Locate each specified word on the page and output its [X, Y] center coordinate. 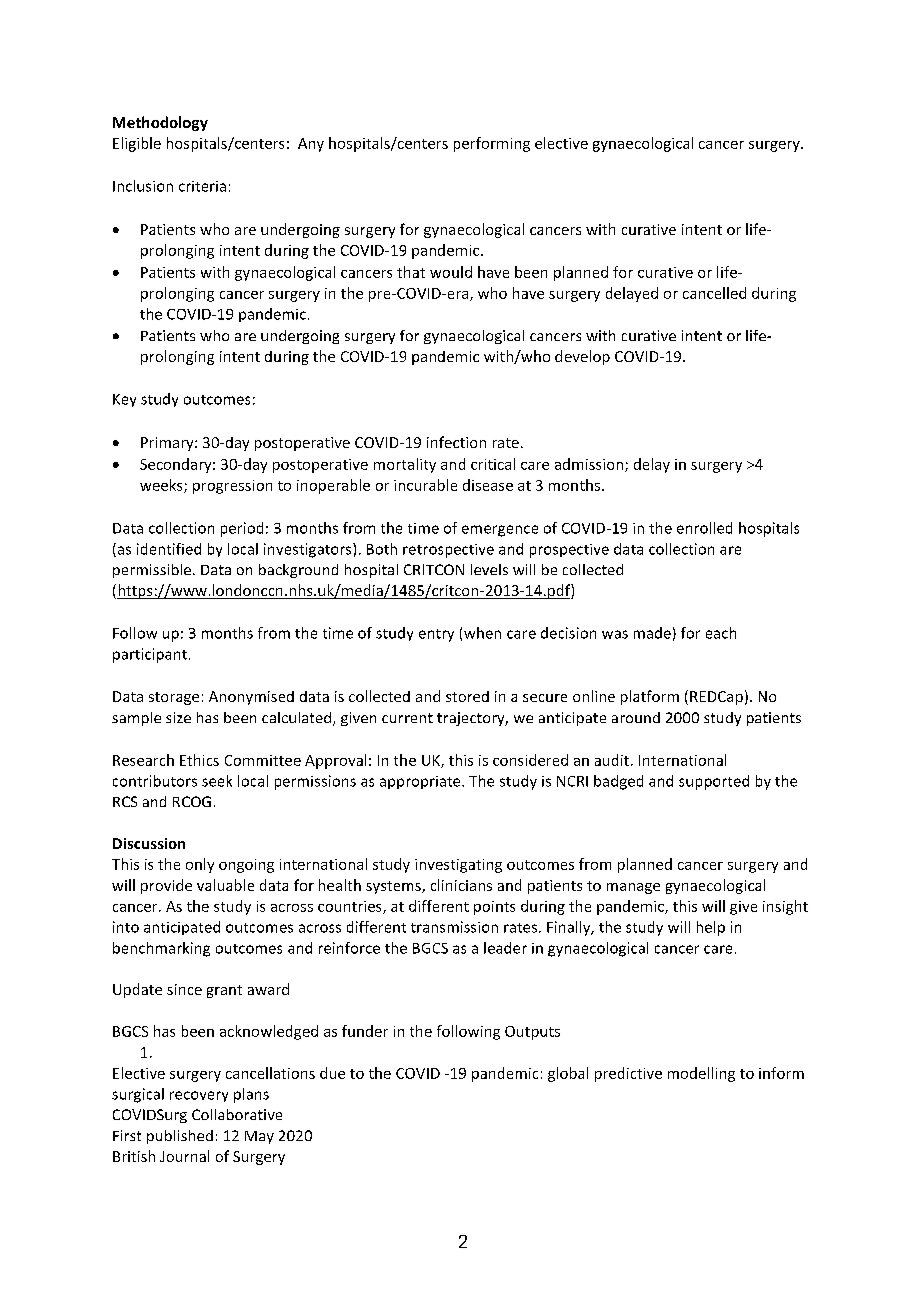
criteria [202, 186]
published [180, 1137]
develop [582, 357]
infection [456, 442]
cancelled [714, 293]
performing [492, 144]
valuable [225, 885]
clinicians [461, 885]
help [711, 928]
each [721, 633]
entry [436, 635]
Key [124, 400]
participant [150, 655]
